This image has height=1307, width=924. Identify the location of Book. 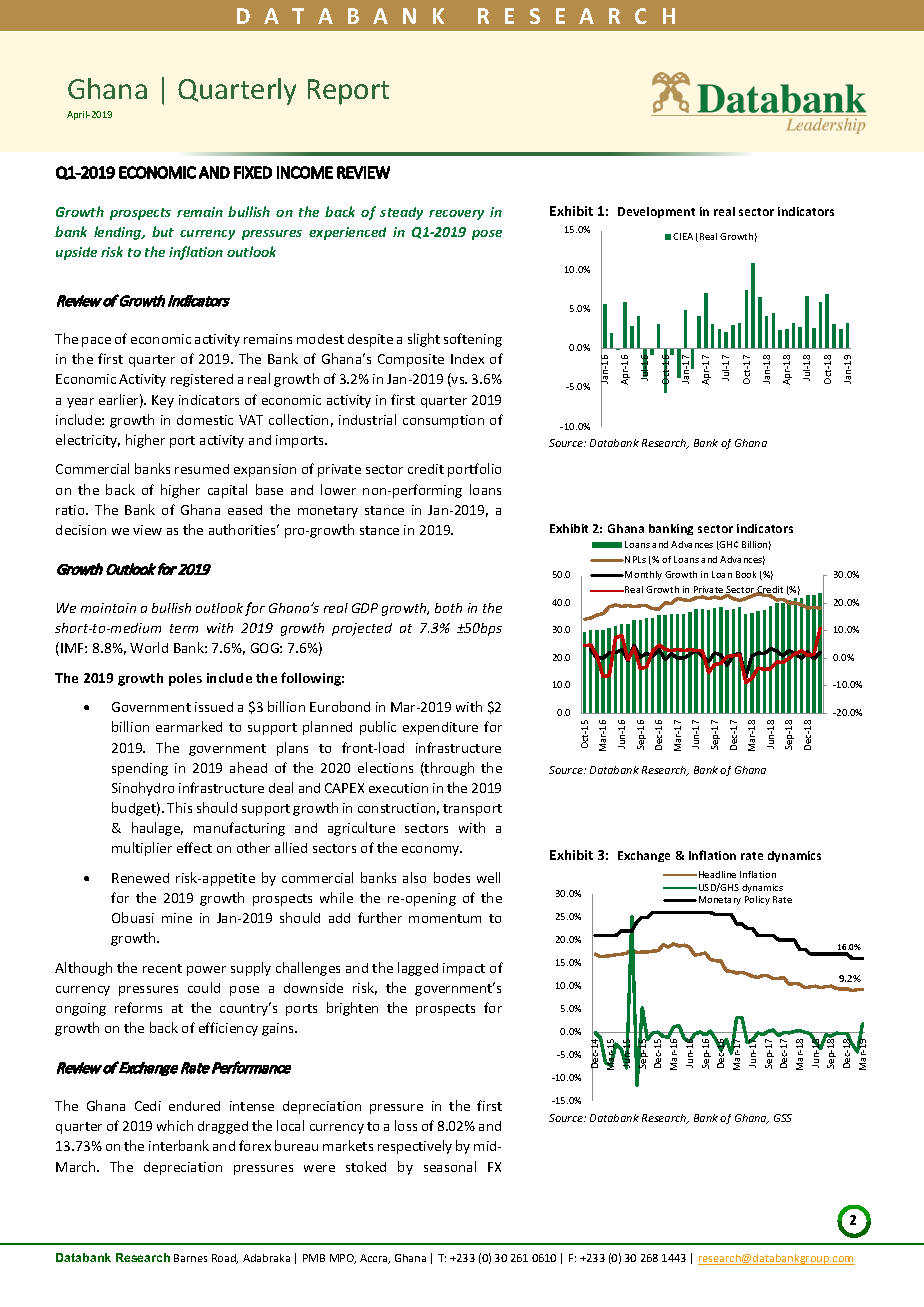
(746, 574).
